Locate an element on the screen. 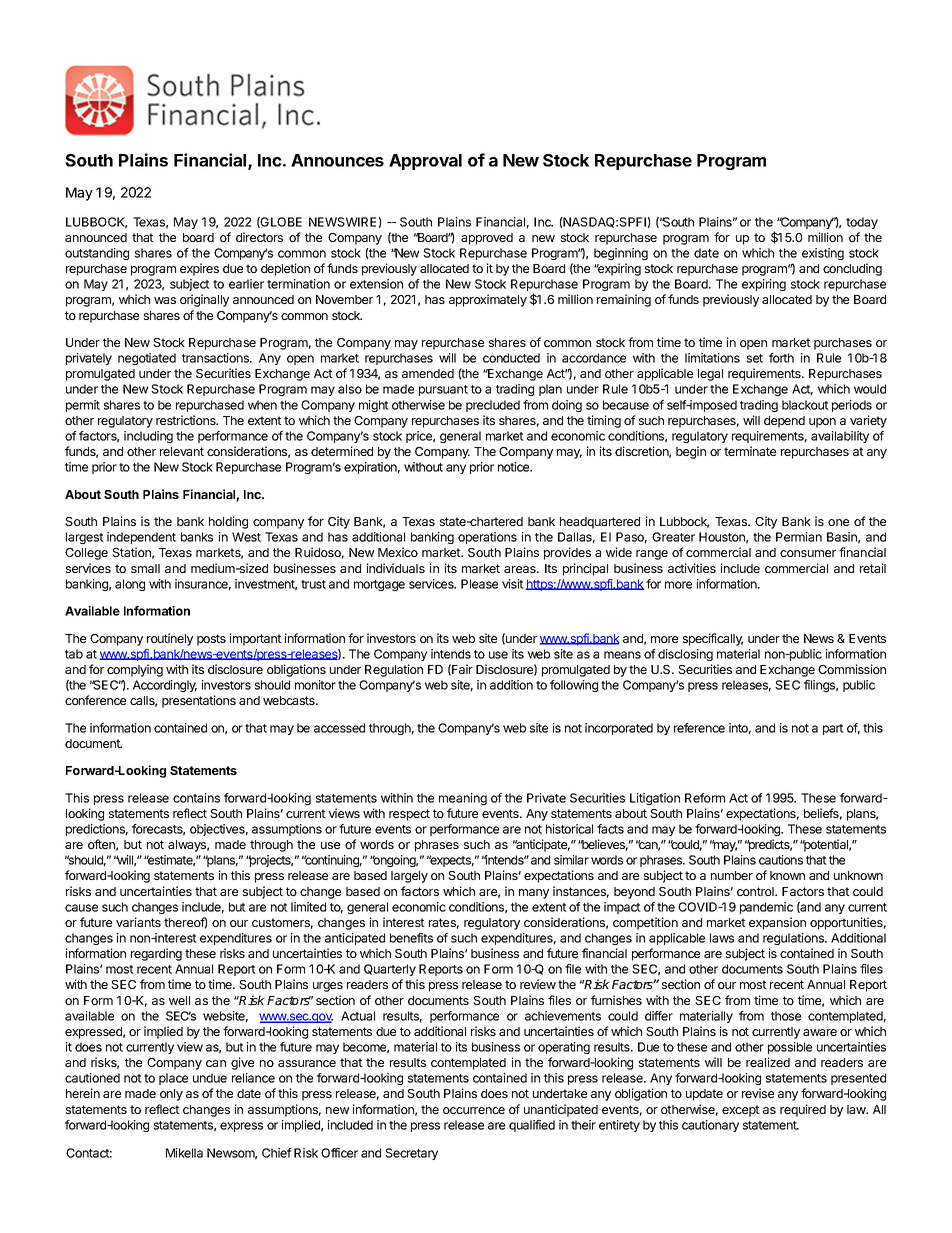 The width and height of the screenshot is (952, 1233). restrictions is located at coordinates (187, 420).
